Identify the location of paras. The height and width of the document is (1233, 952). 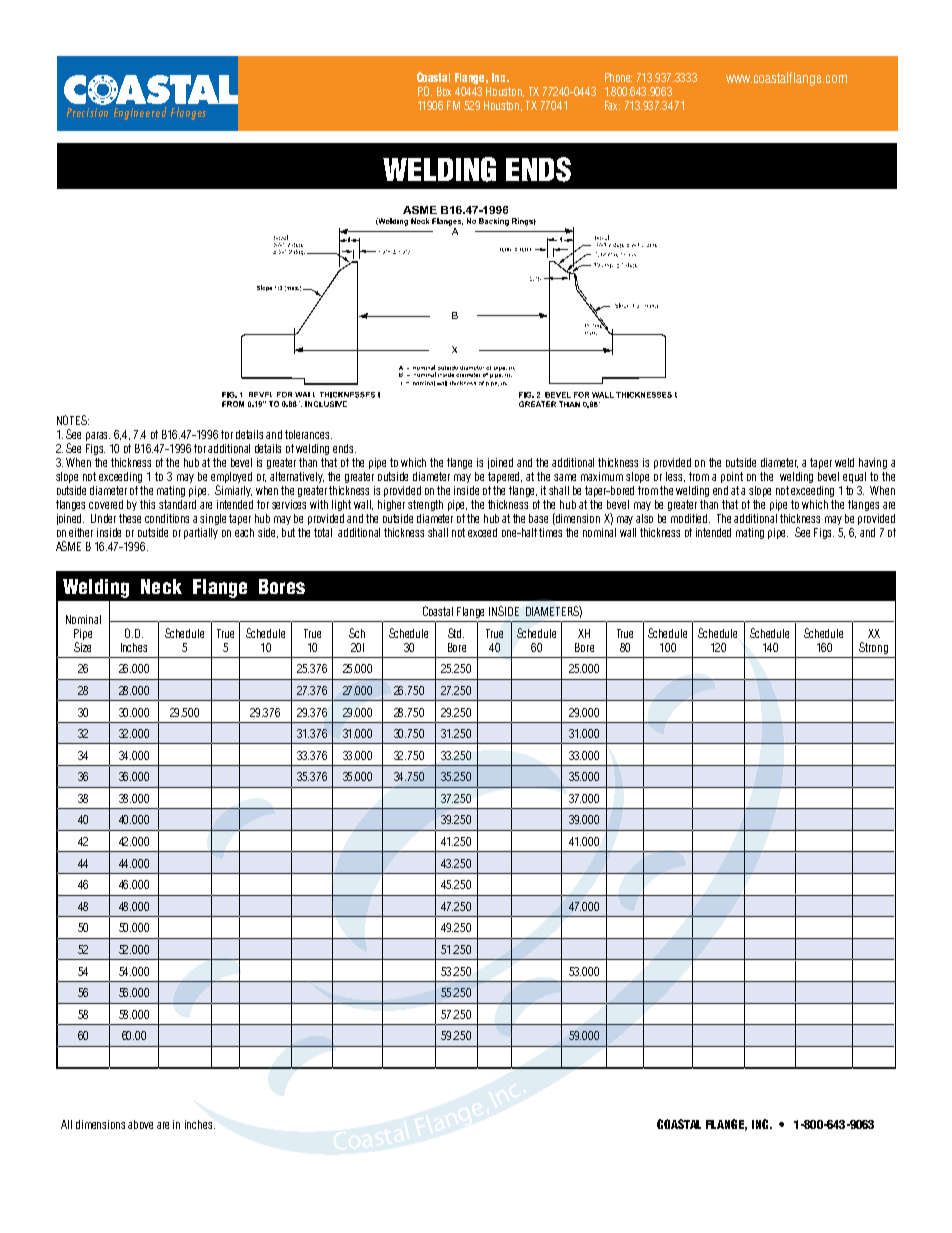
(98, 436).
